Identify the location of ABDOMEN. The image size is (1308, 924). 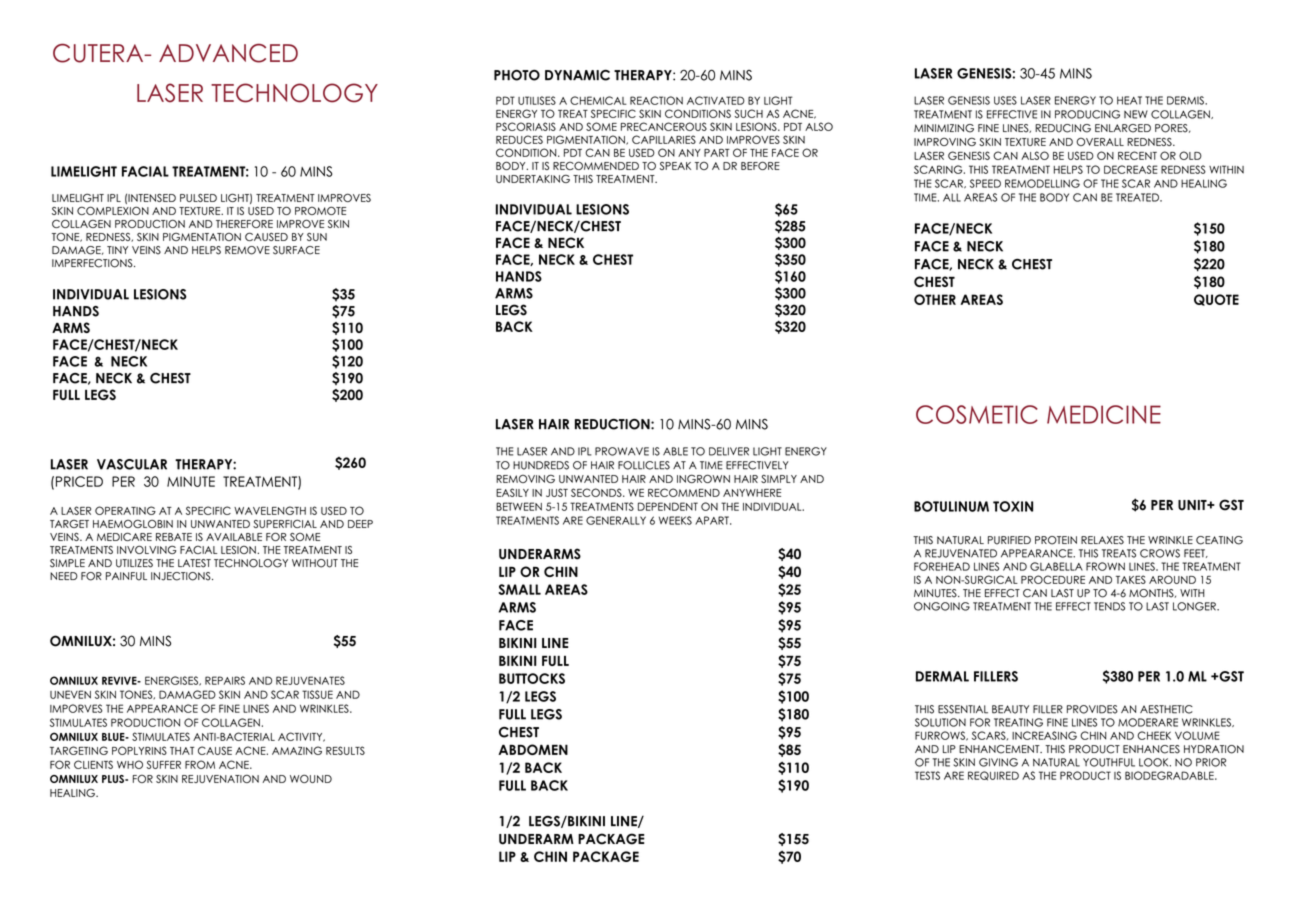
(533, 749).
